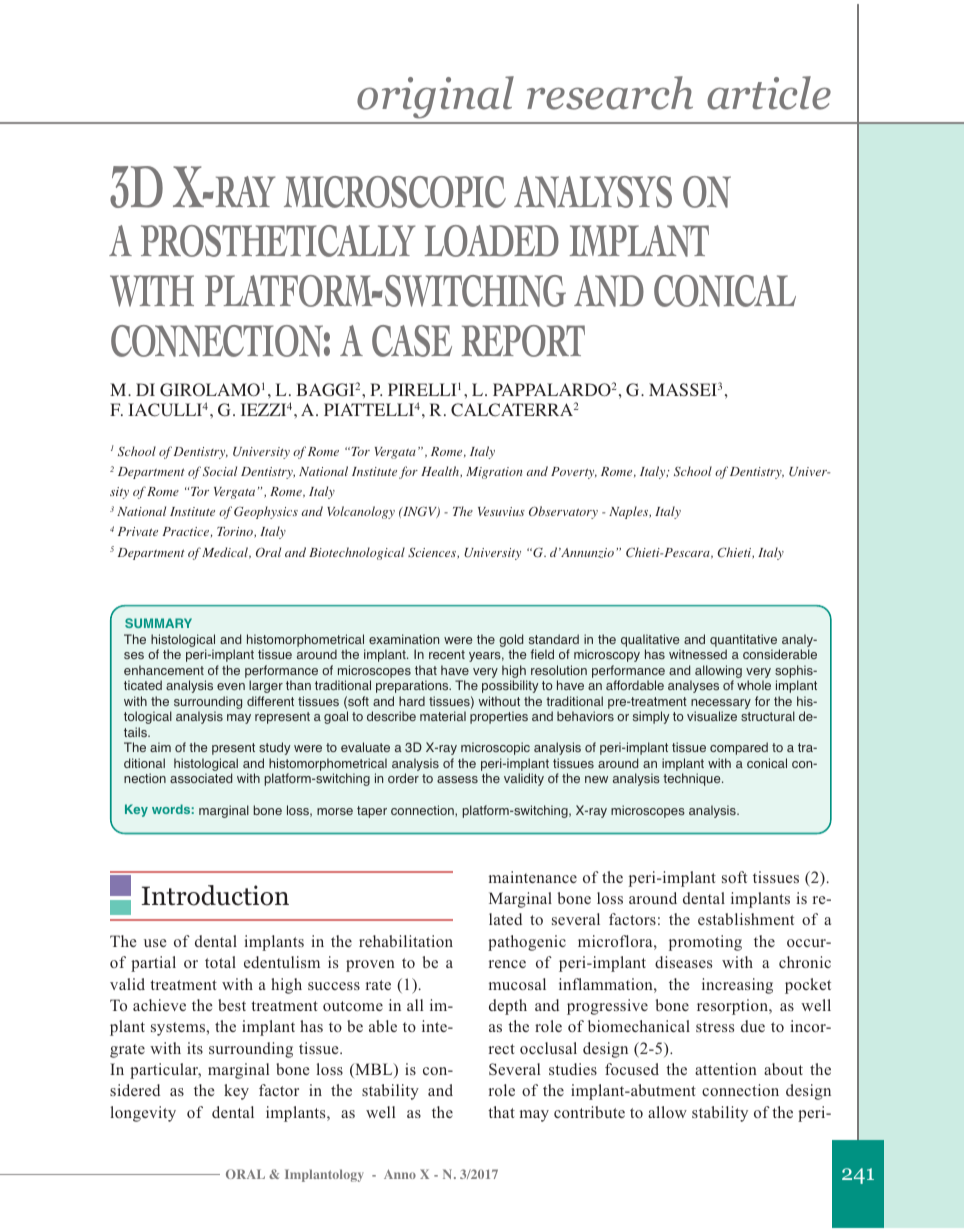  I want to click on Poverty, so click(574, 473).
